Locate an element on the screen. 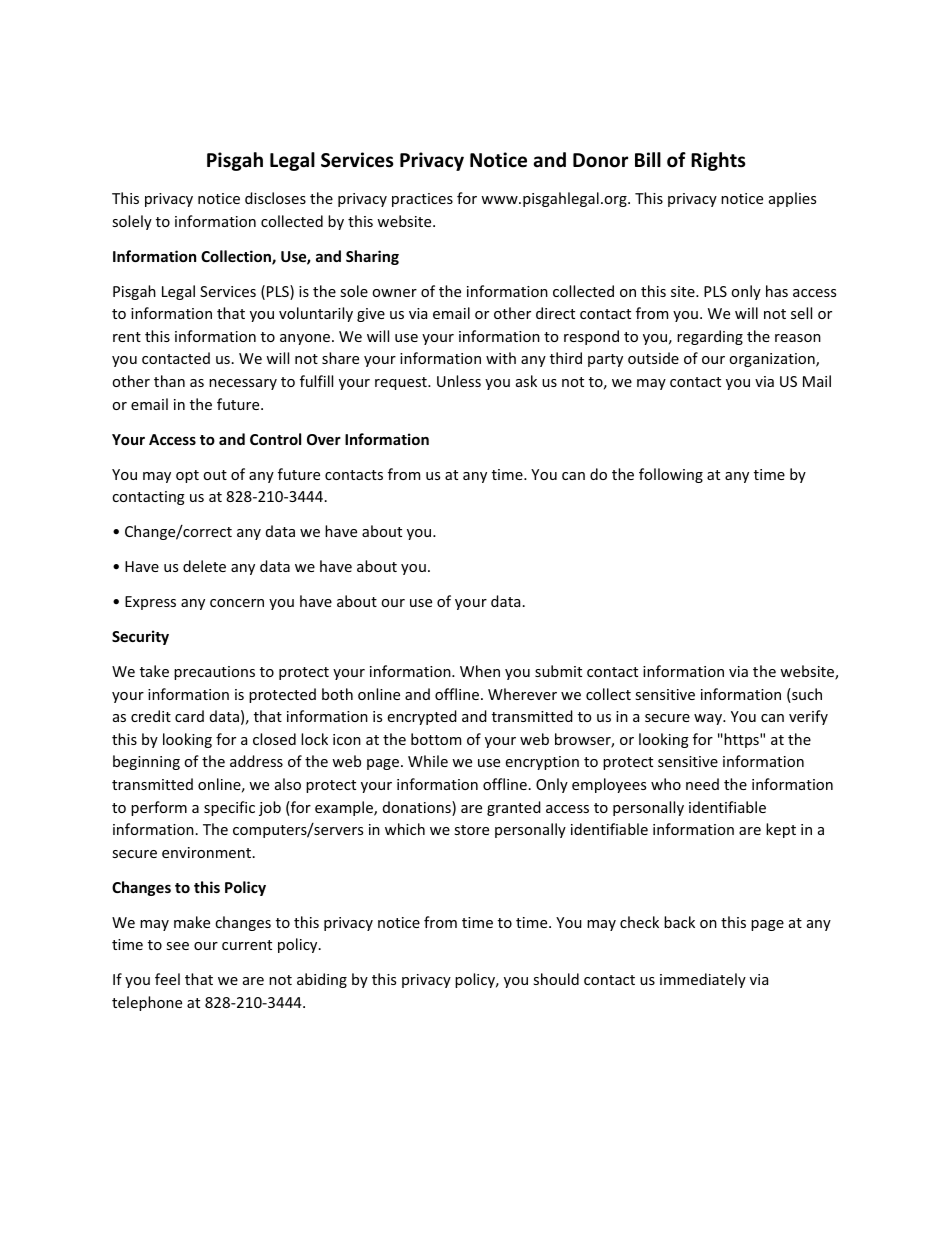 This screenshot has height=1233, width=952. necessary is located at coordinates (243, 384).
